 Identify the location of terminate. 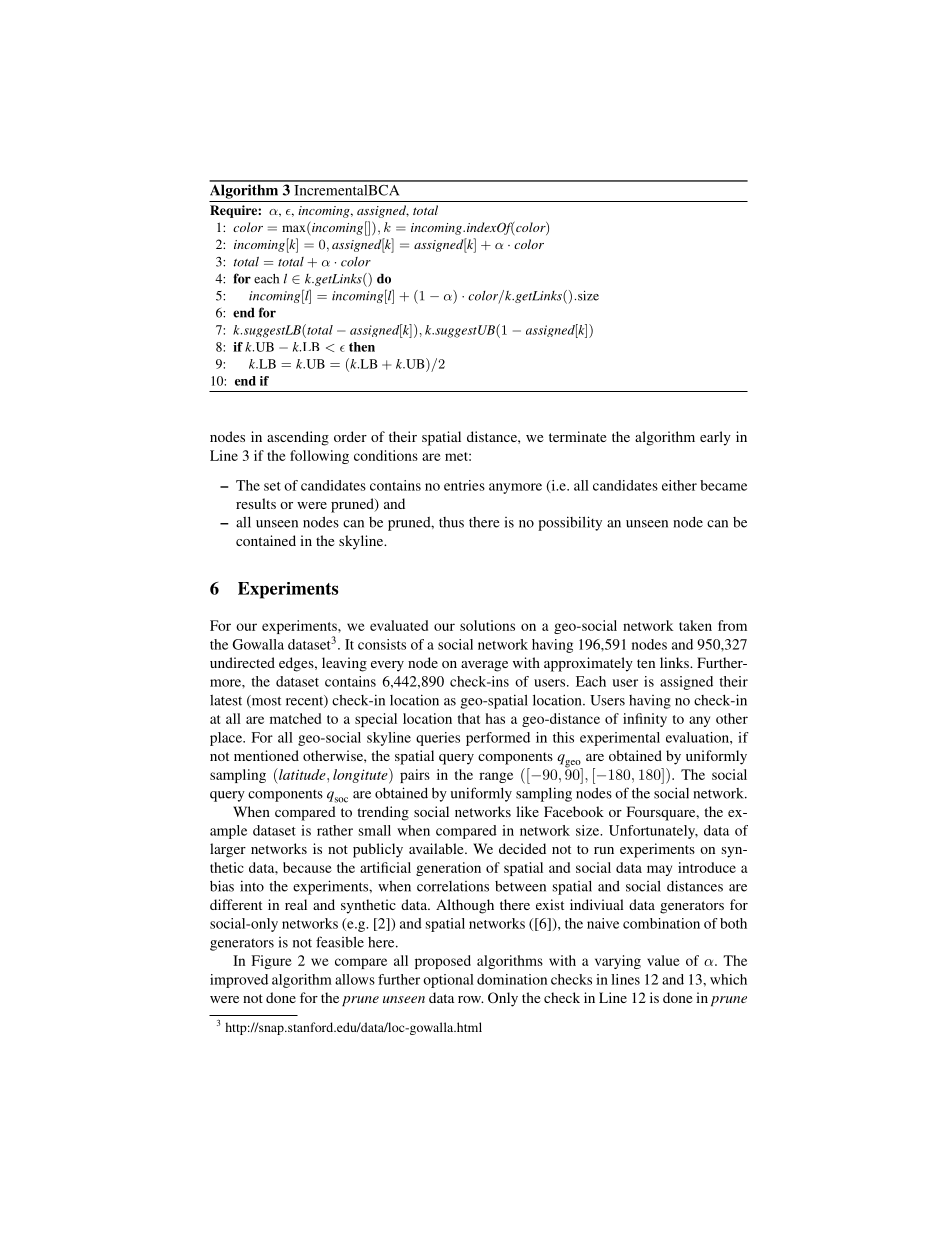
(577, 436).
